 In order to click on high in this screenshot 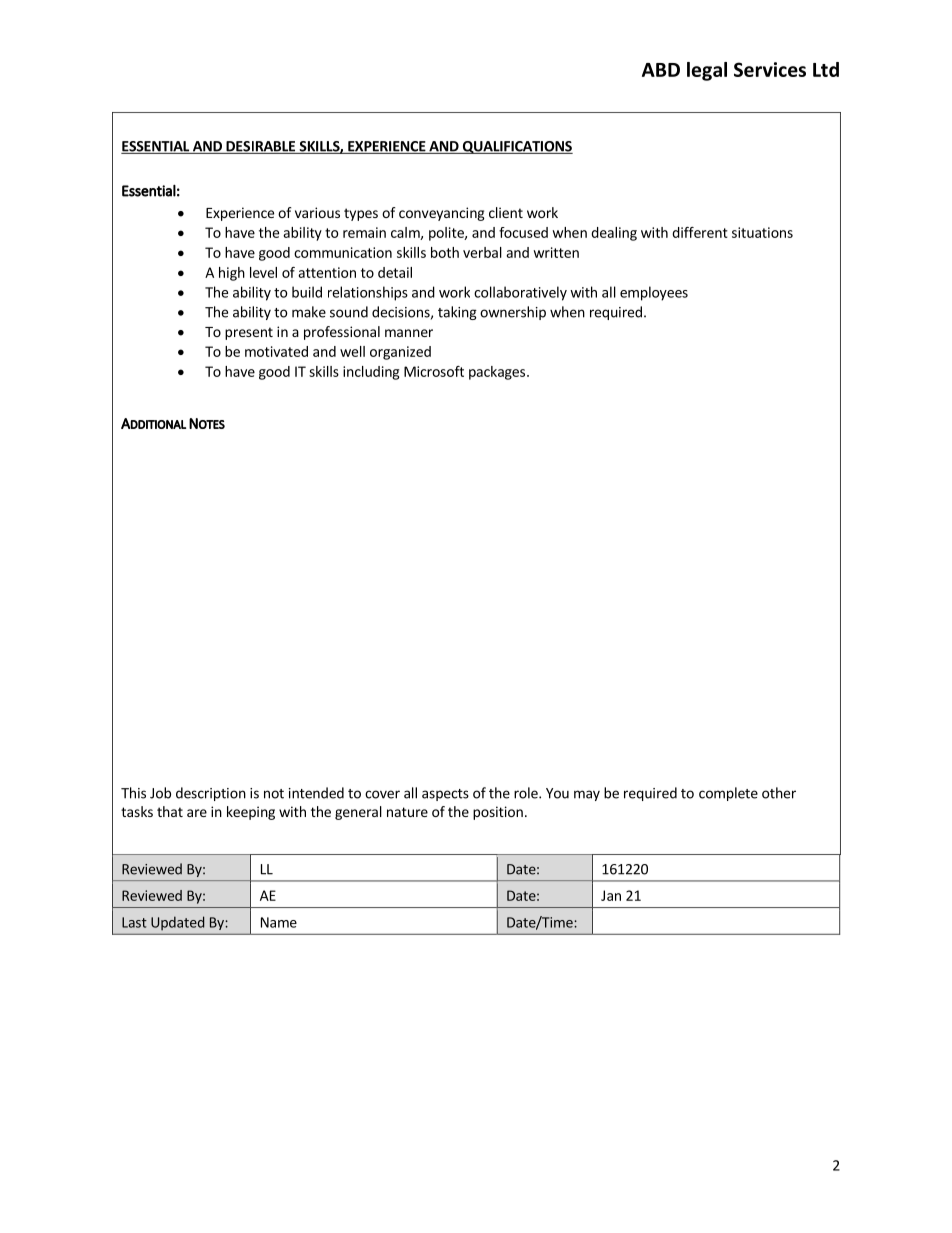, I will do `click(232, 274)`.
